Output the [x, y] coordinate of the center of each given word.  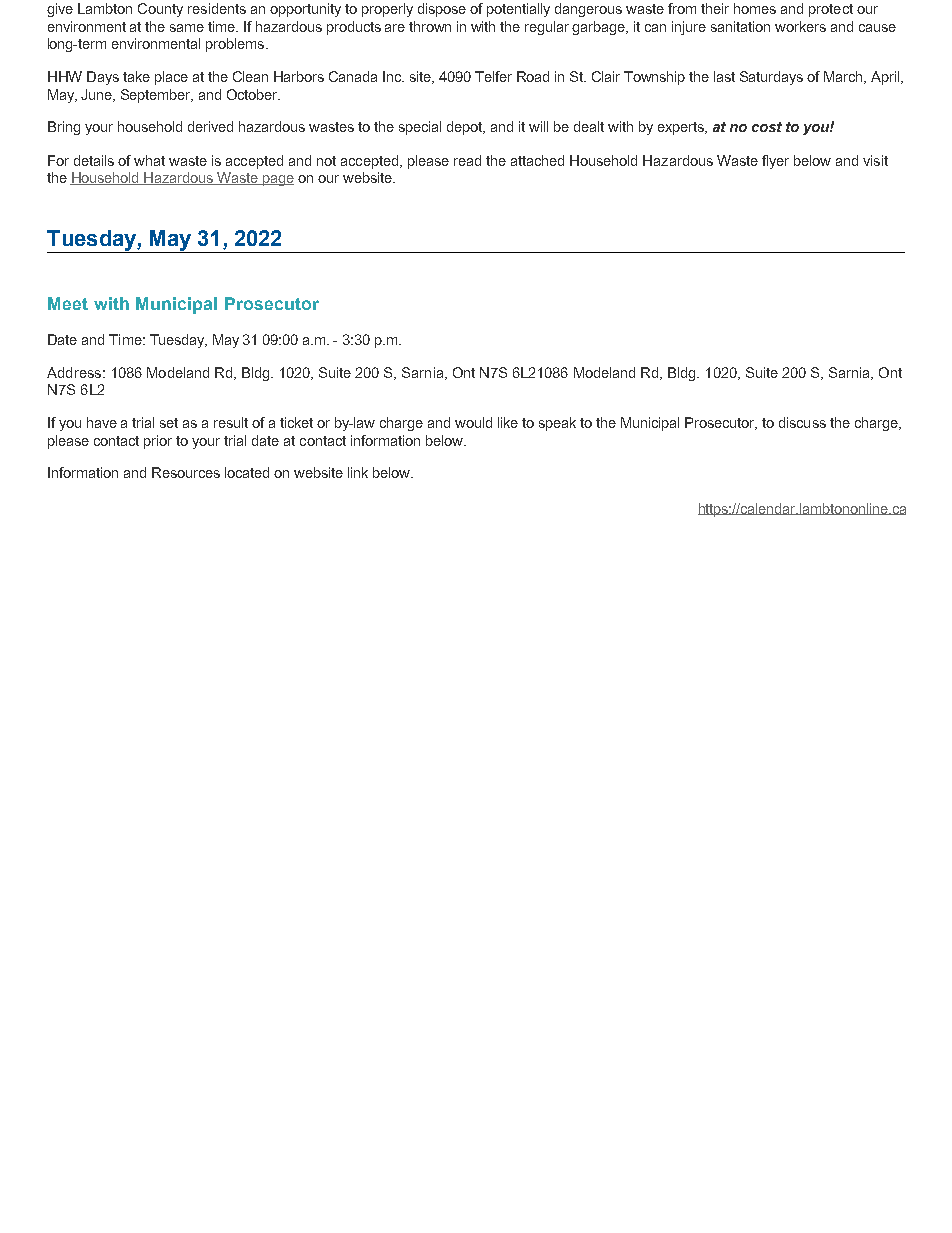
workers [800, 26]
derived [210, 126]
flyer [775, 162]
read [467, 160]
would [473, 422]
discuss [802, 422]
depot [466, 128]
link [358, 472]
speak [557, 424]
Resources [186, 472]
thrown [430, 26]
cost [767, 127]
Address [74, 372]
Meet [68, 303]
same [187, 28]
